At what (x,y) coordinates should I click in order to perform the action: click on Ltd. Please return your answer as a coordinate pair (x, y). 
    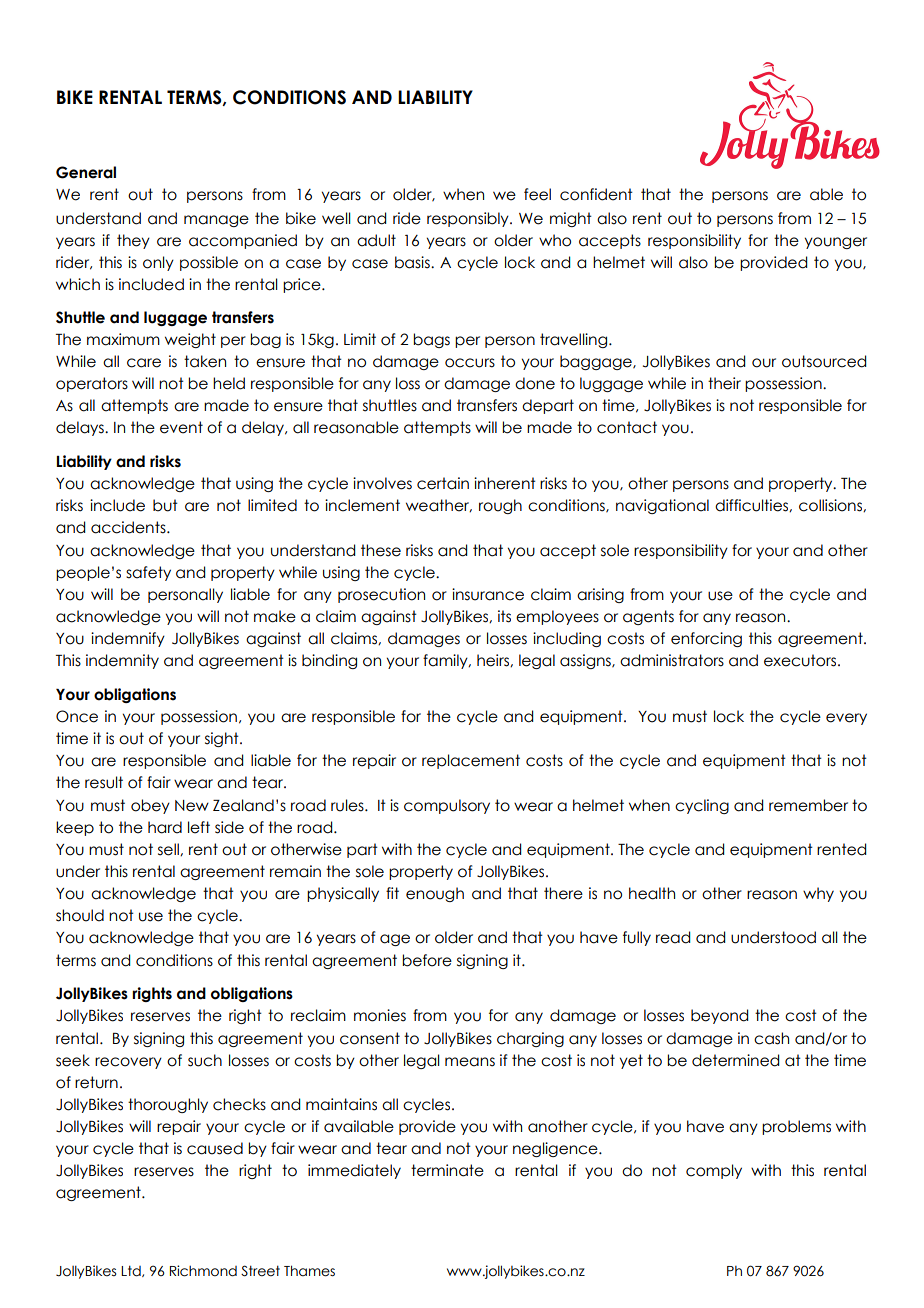
    Looking at the image, I should click on (132, 1271).
